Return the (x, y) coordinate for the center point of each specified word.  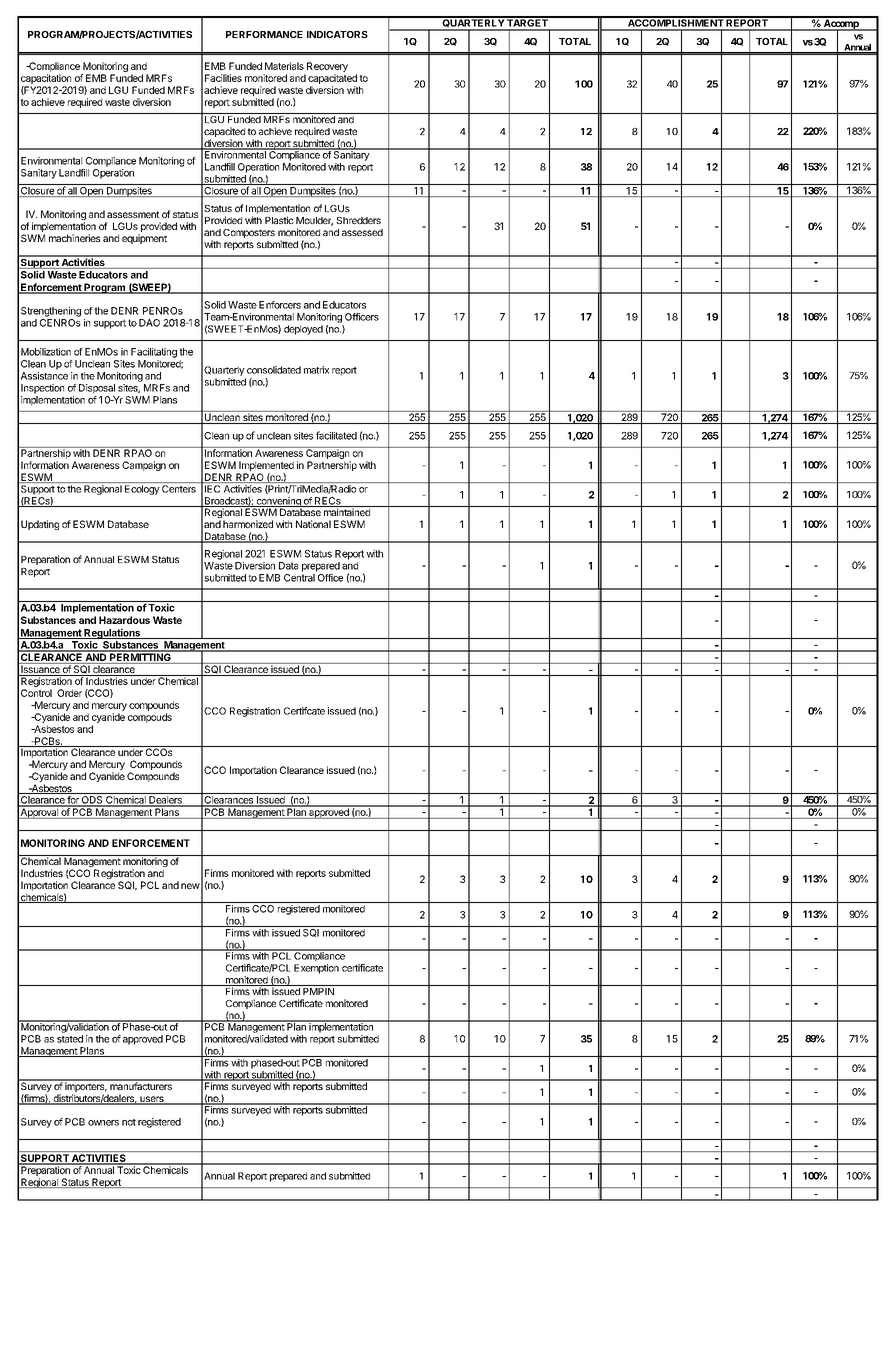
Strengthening (51, 312)
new (190, 886)
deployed (303, 330)
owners (103, 1123)
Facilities (223, 78)
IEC (212, 489)
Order (69, 693)
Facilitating (154, 353)
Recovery (327, 67)
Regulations (113, 633)
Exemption (316, 969)
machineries (74, 238)
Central (299, 578)
